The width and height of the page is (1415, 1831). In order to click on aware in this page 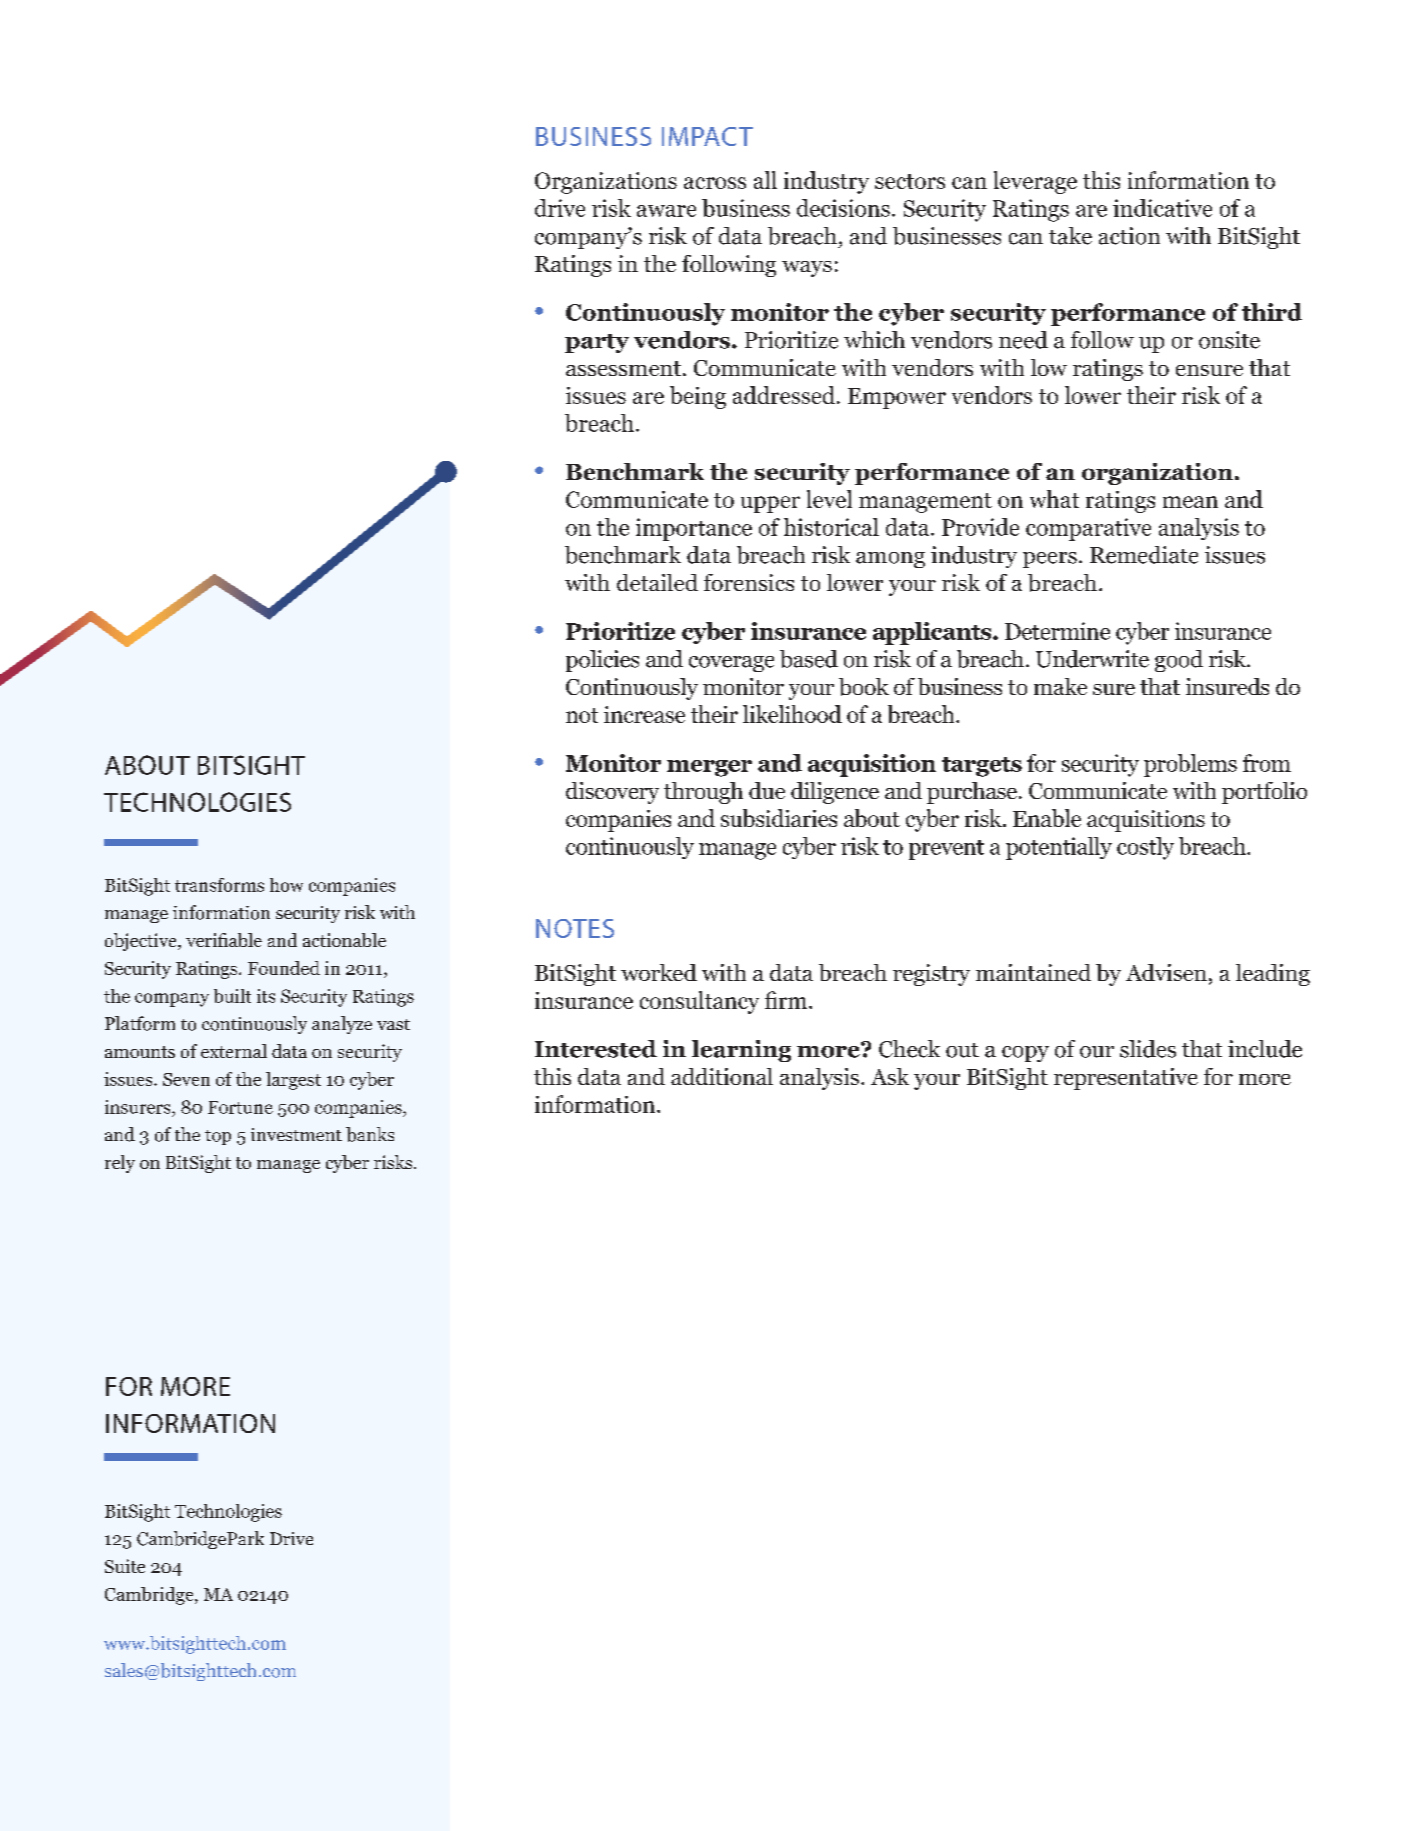, I will do `click(666, 211)`.
